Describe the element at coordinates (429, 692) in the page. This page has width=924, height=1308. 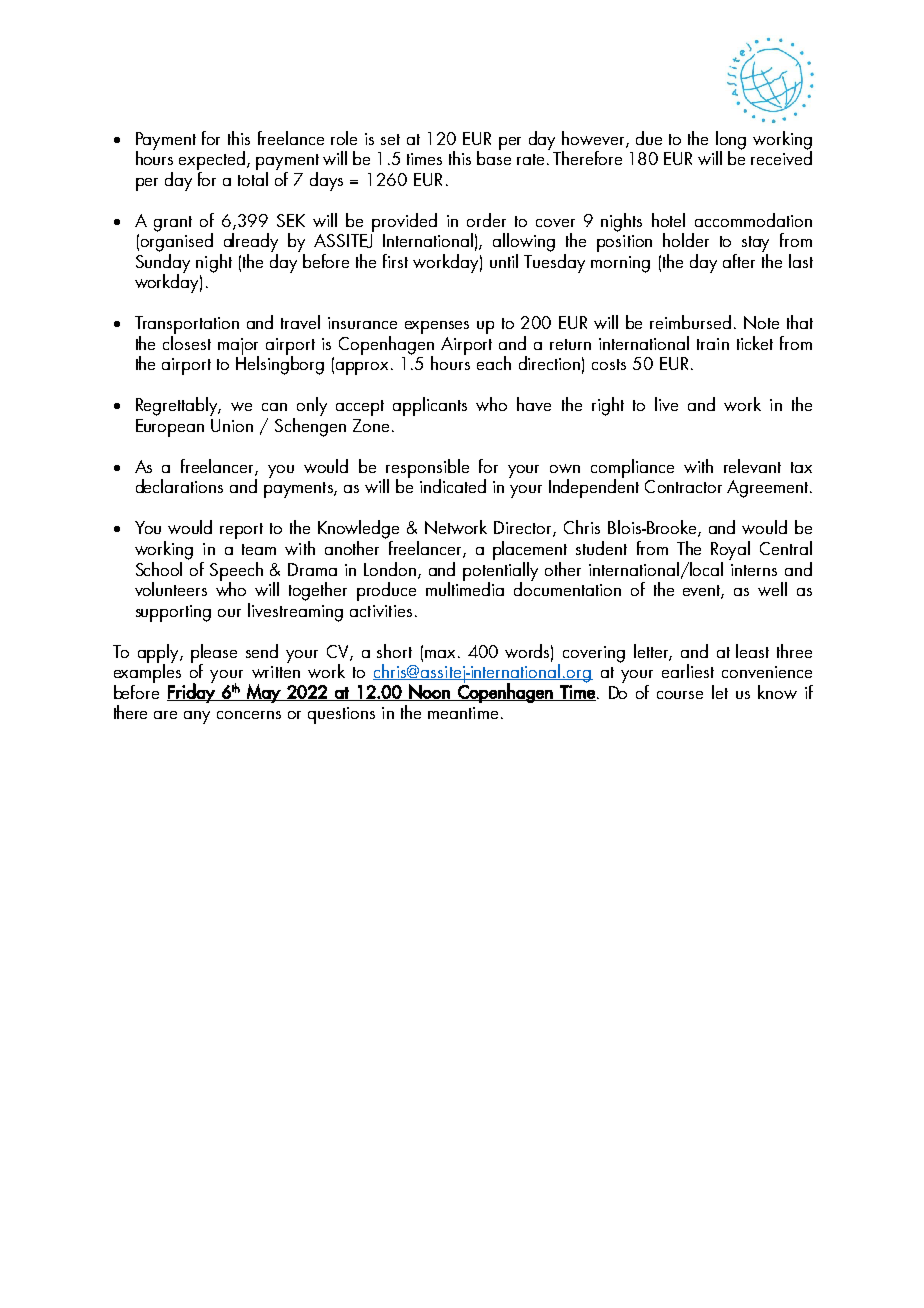
I see `Noon` at that location.
